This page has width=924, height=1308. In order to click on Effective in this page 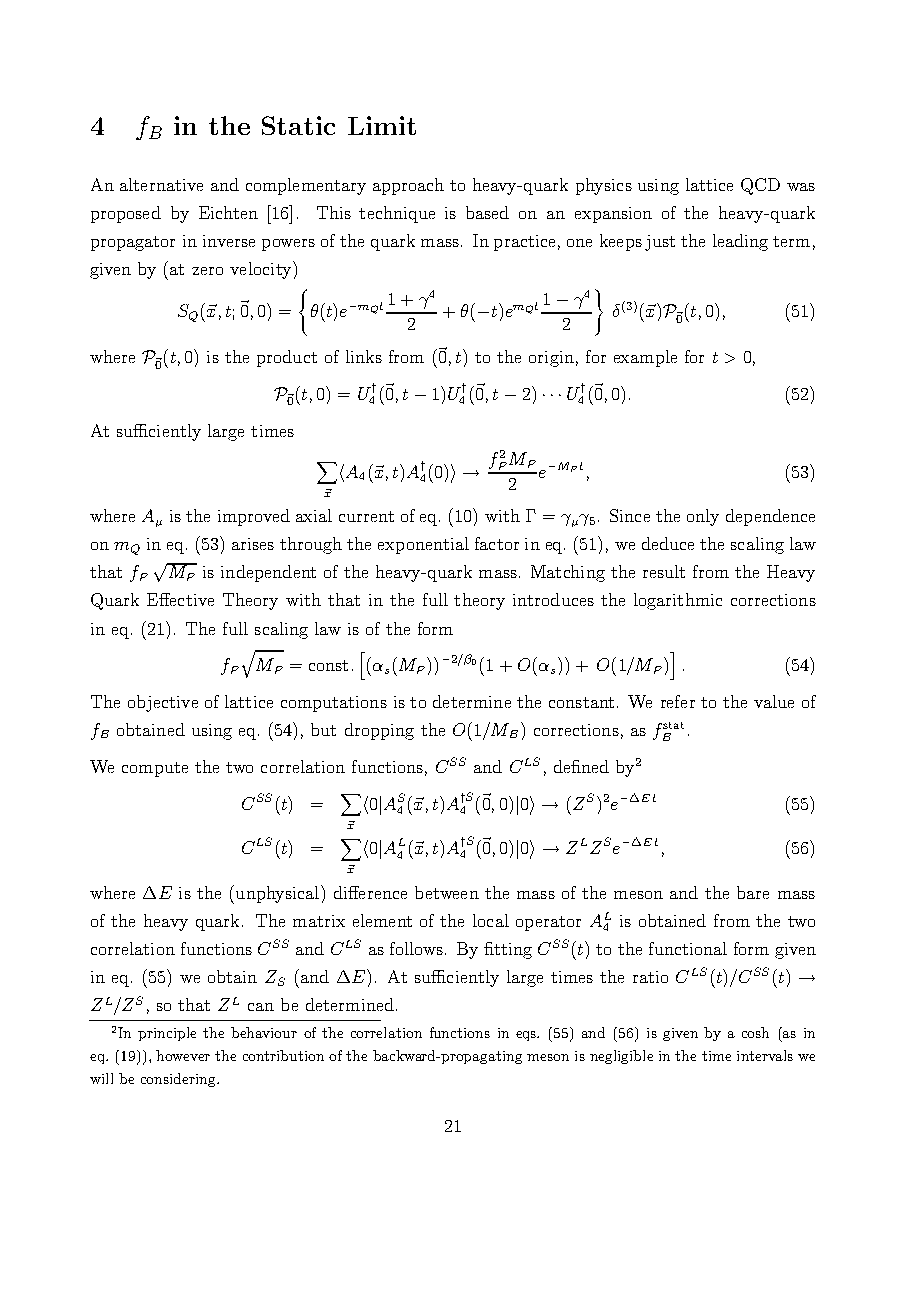, I will do `click(180, 599)`.
